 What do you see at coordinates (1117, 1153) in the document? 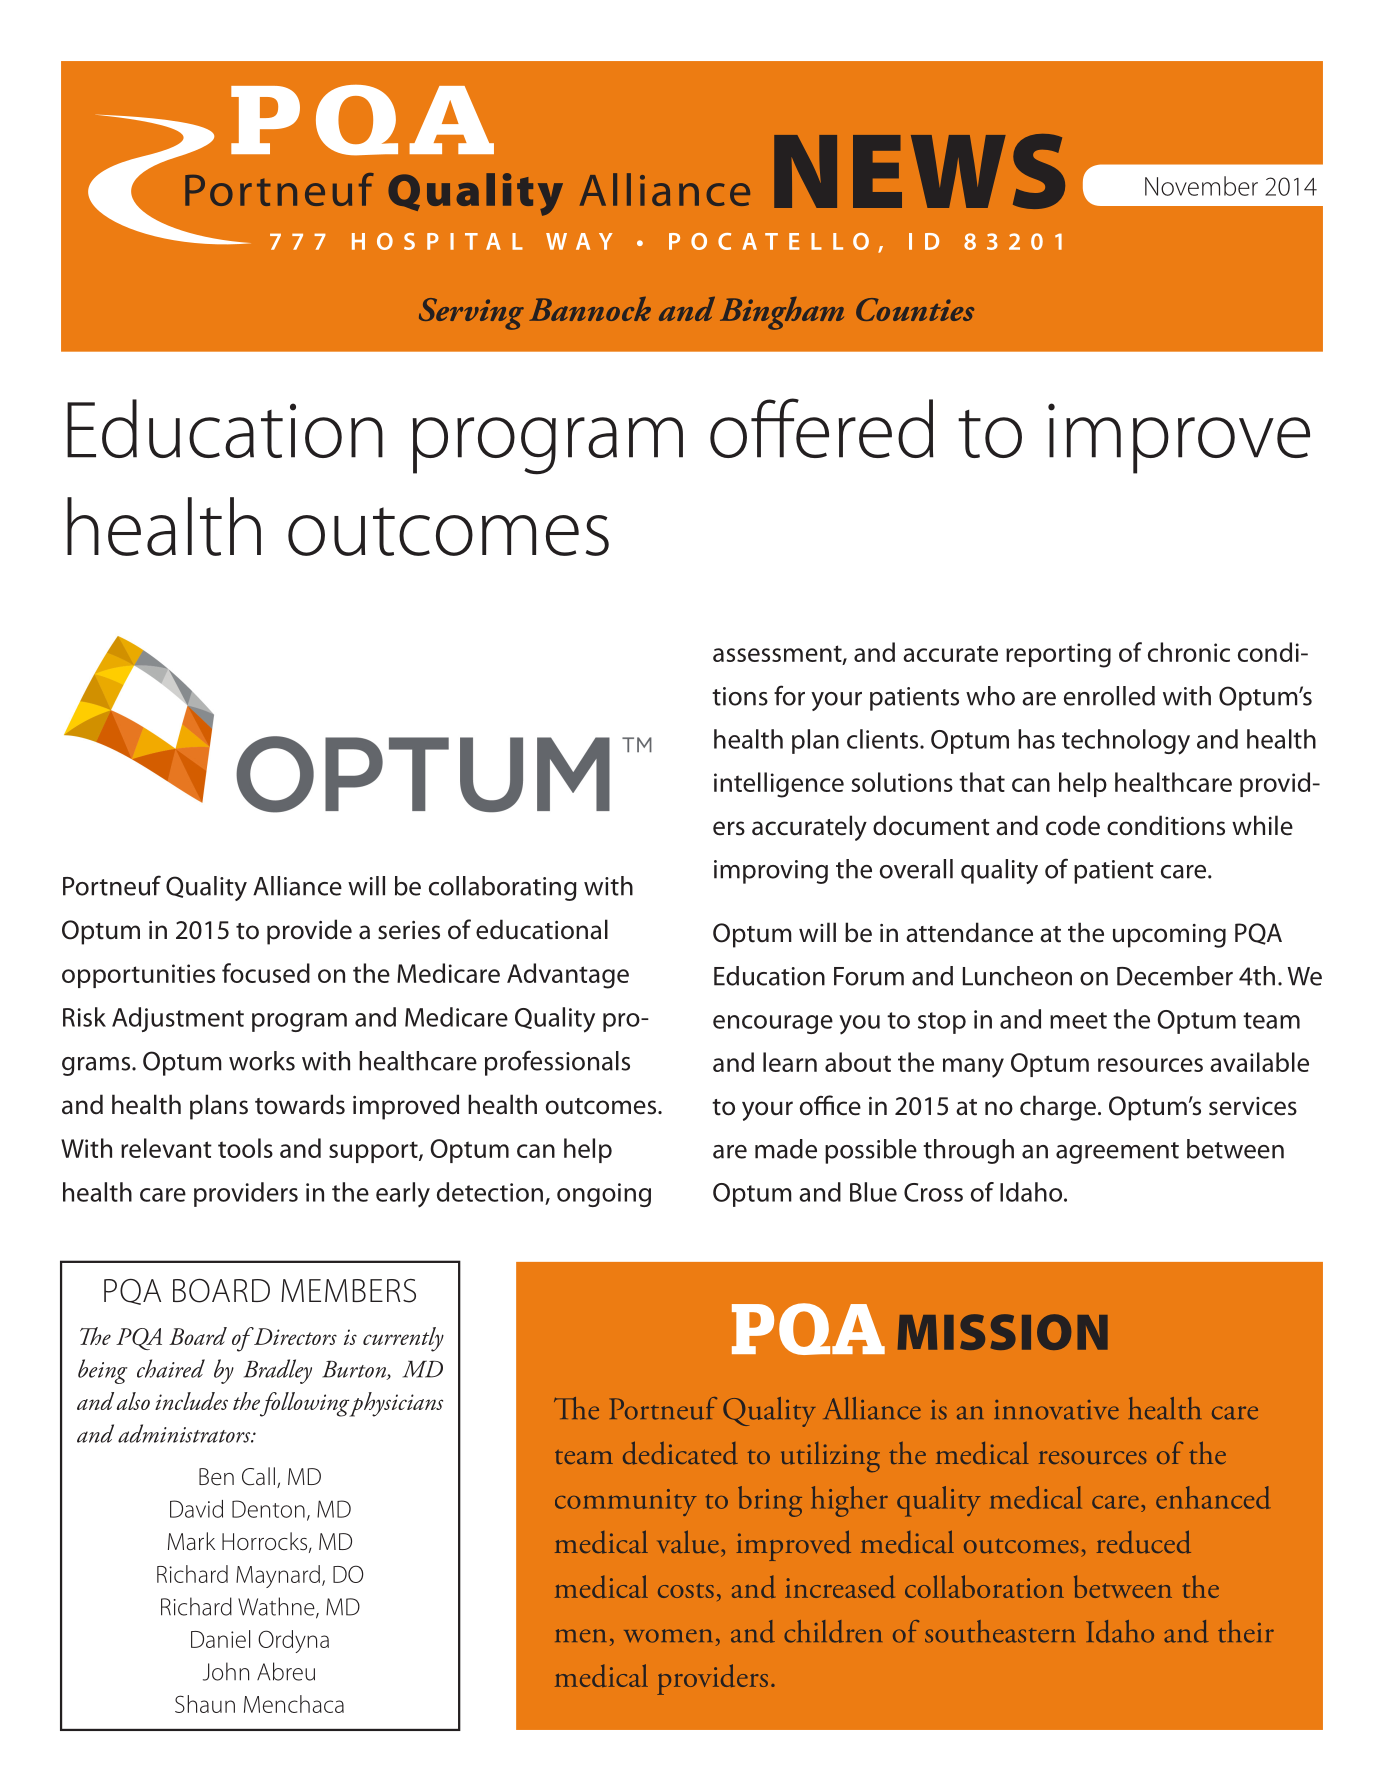
I see `agreement` at bounding box center [1117, 1153].
